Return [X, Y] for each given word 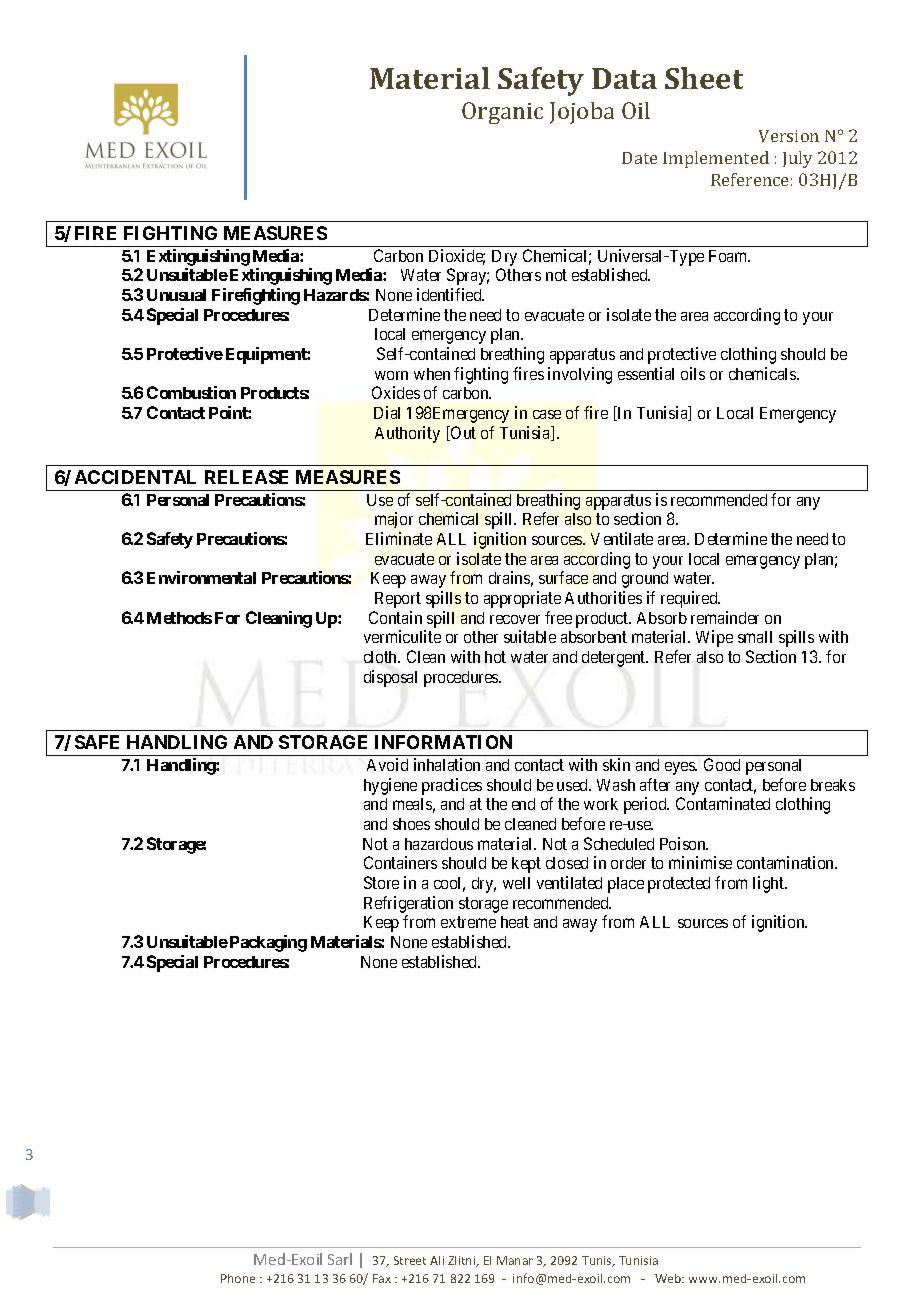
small [755, 637]
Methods [179, 618]
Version [789, 136]
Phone [238, 1278]
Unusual [176, 295]
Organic [502, 113]
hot [495, 657]
